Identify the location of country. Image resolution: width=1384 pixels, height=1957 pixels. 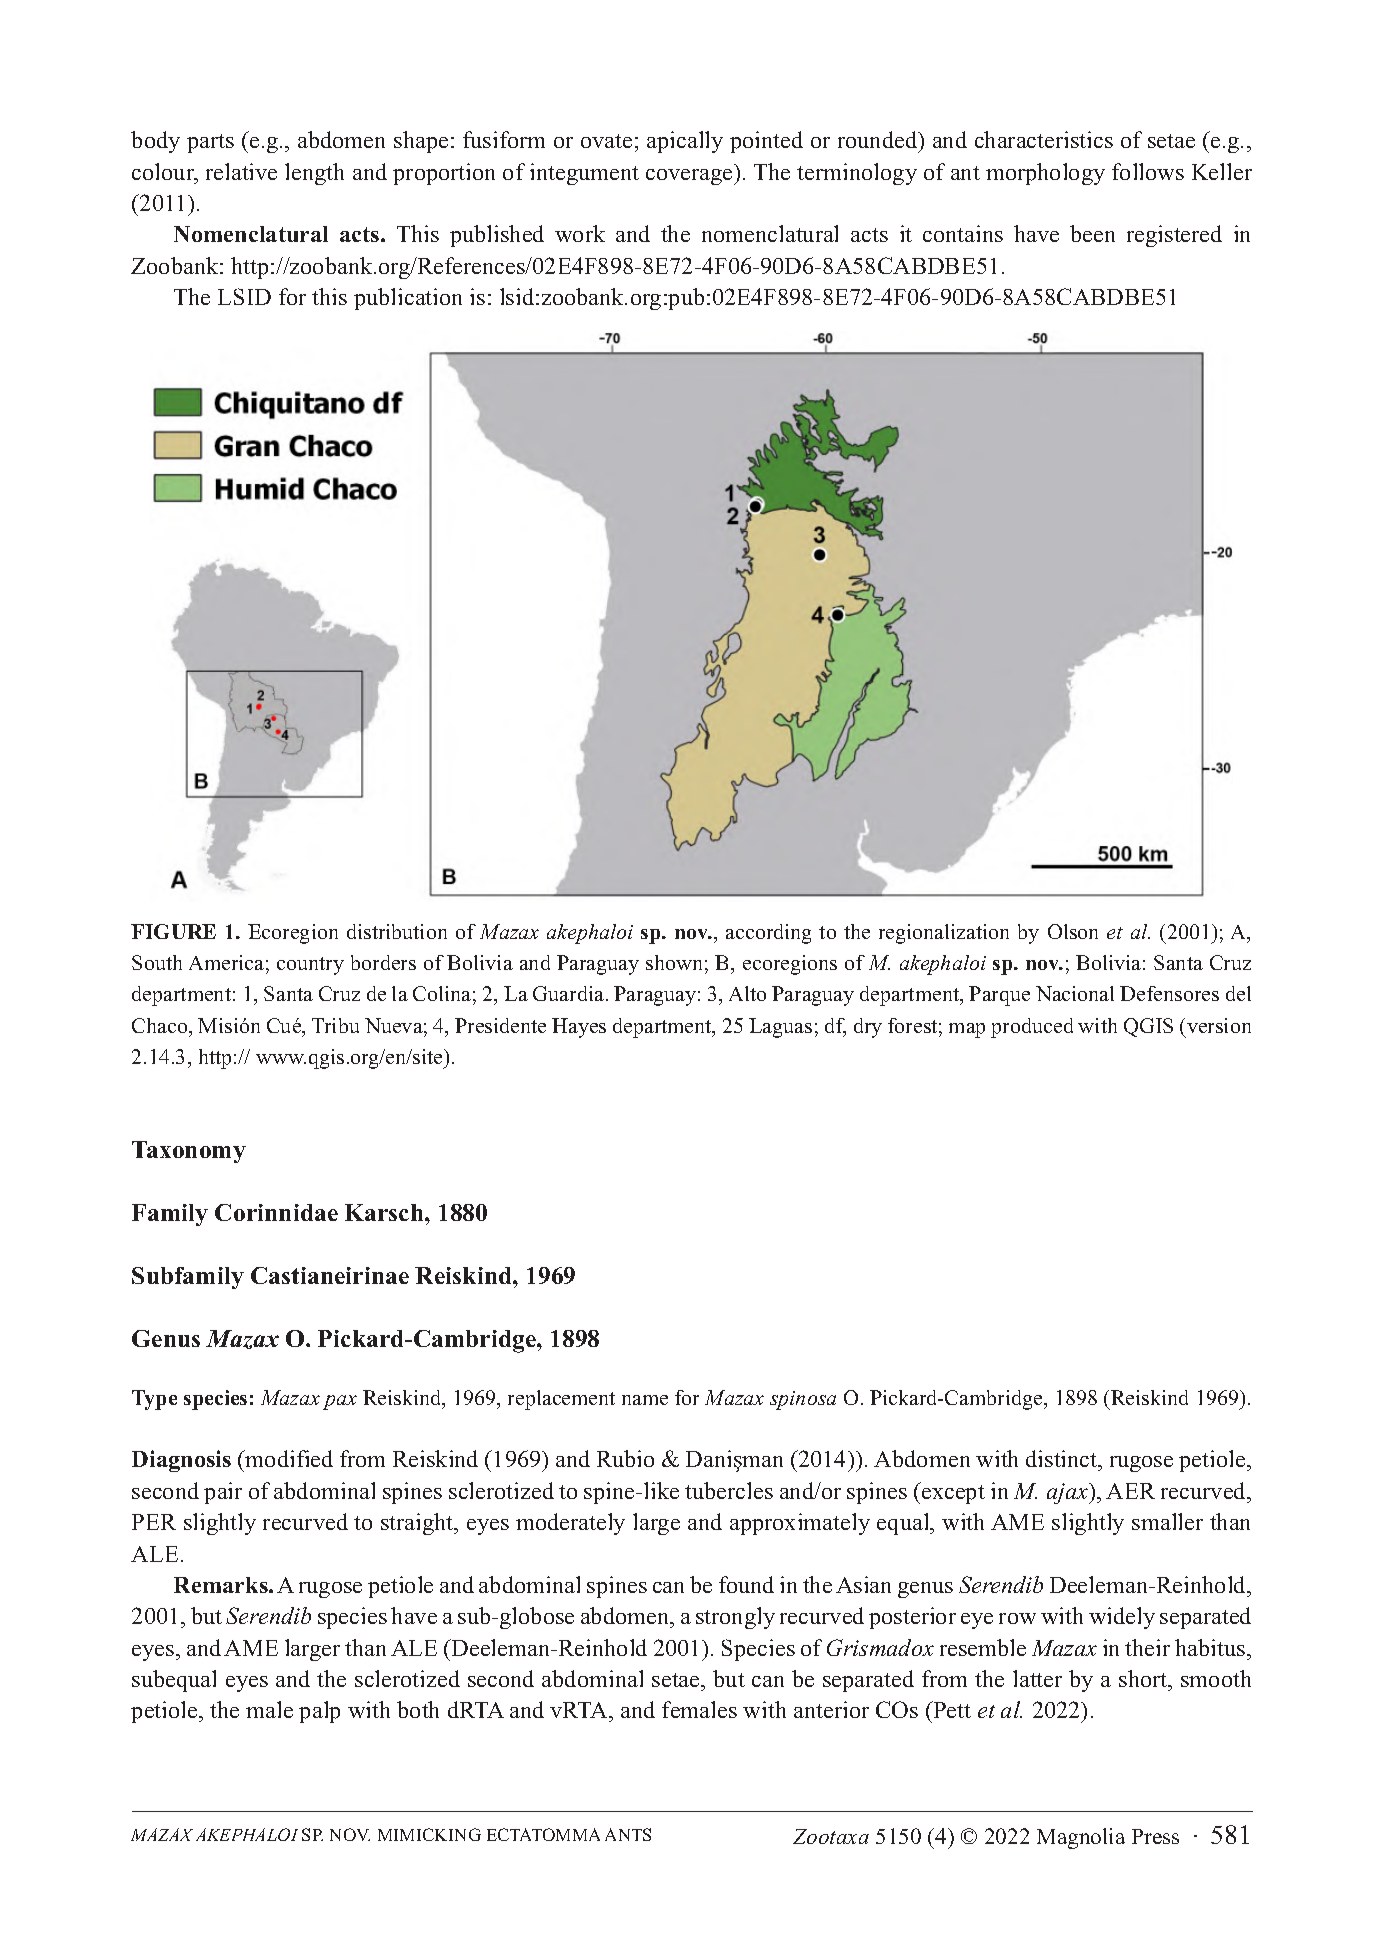
(310, 966).
